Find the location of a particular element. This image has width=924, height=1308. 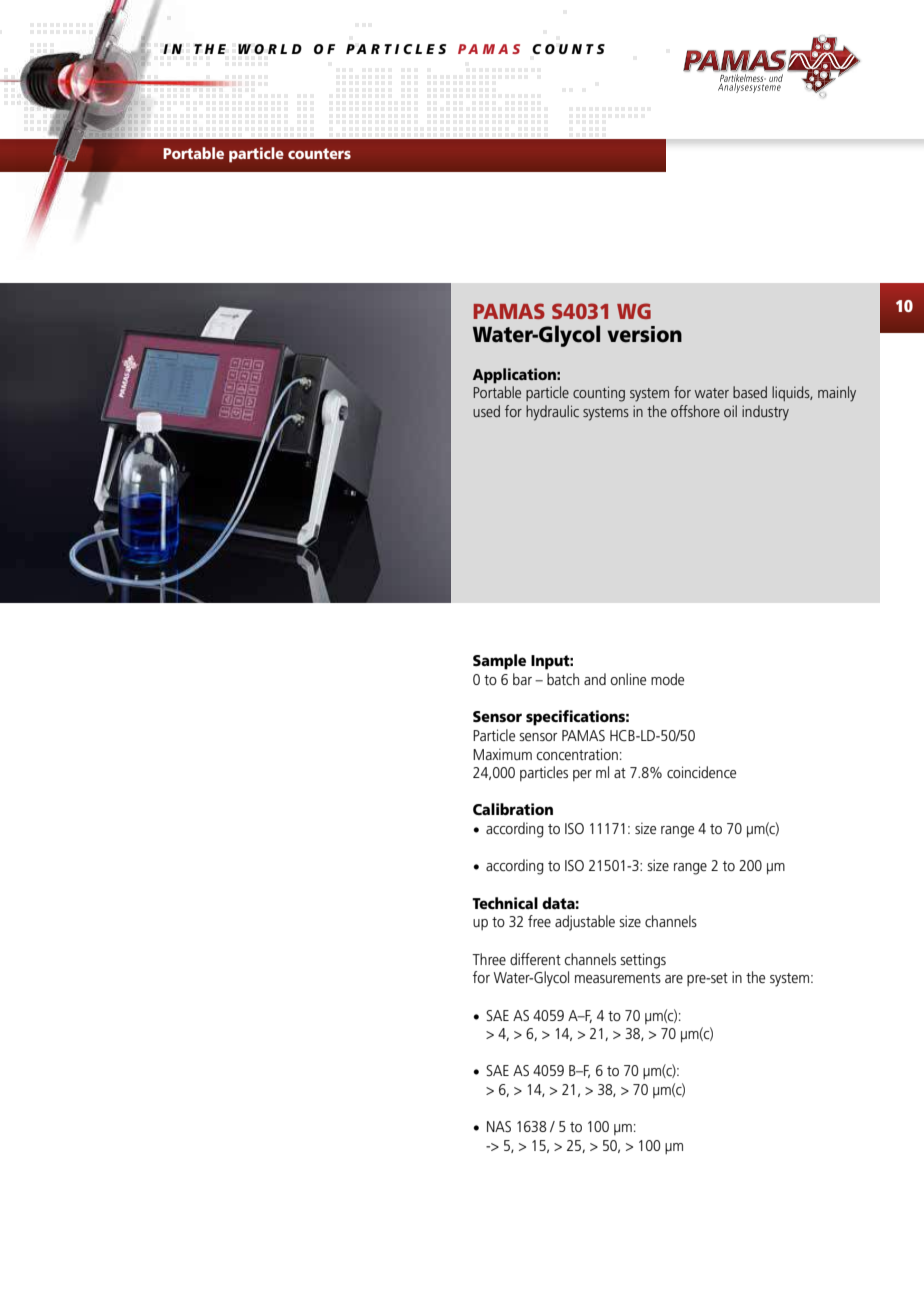

Maximum is located at coordinates (502, 754).
